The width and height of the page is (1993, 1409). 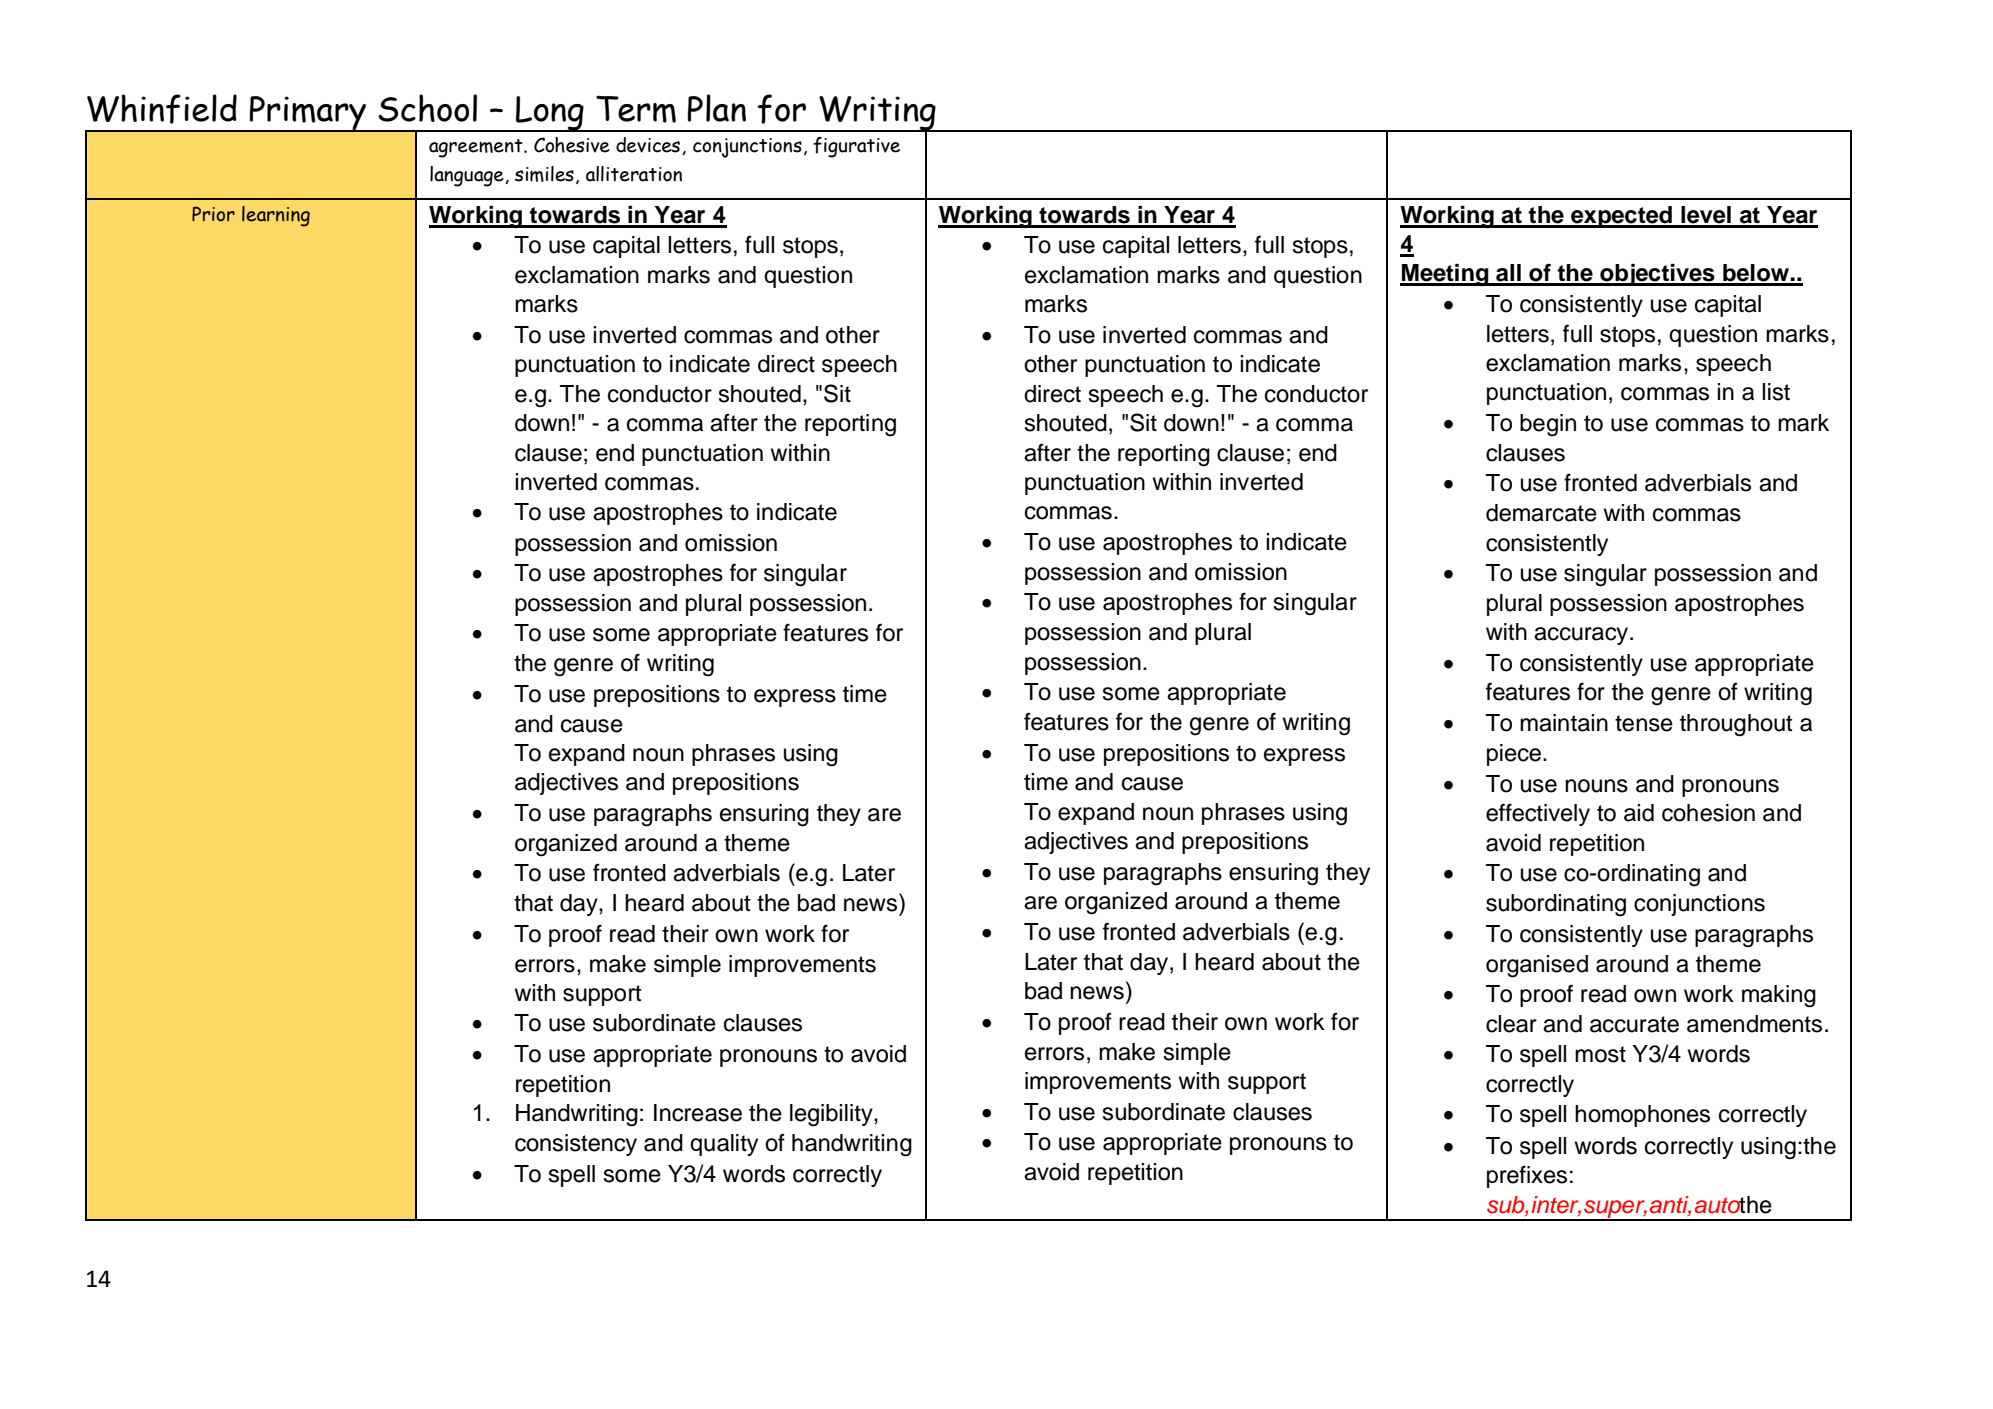 What do you see at coordinates (1564, 723) in the page?
I see `maintain` at bounding box center [1564, 723].
